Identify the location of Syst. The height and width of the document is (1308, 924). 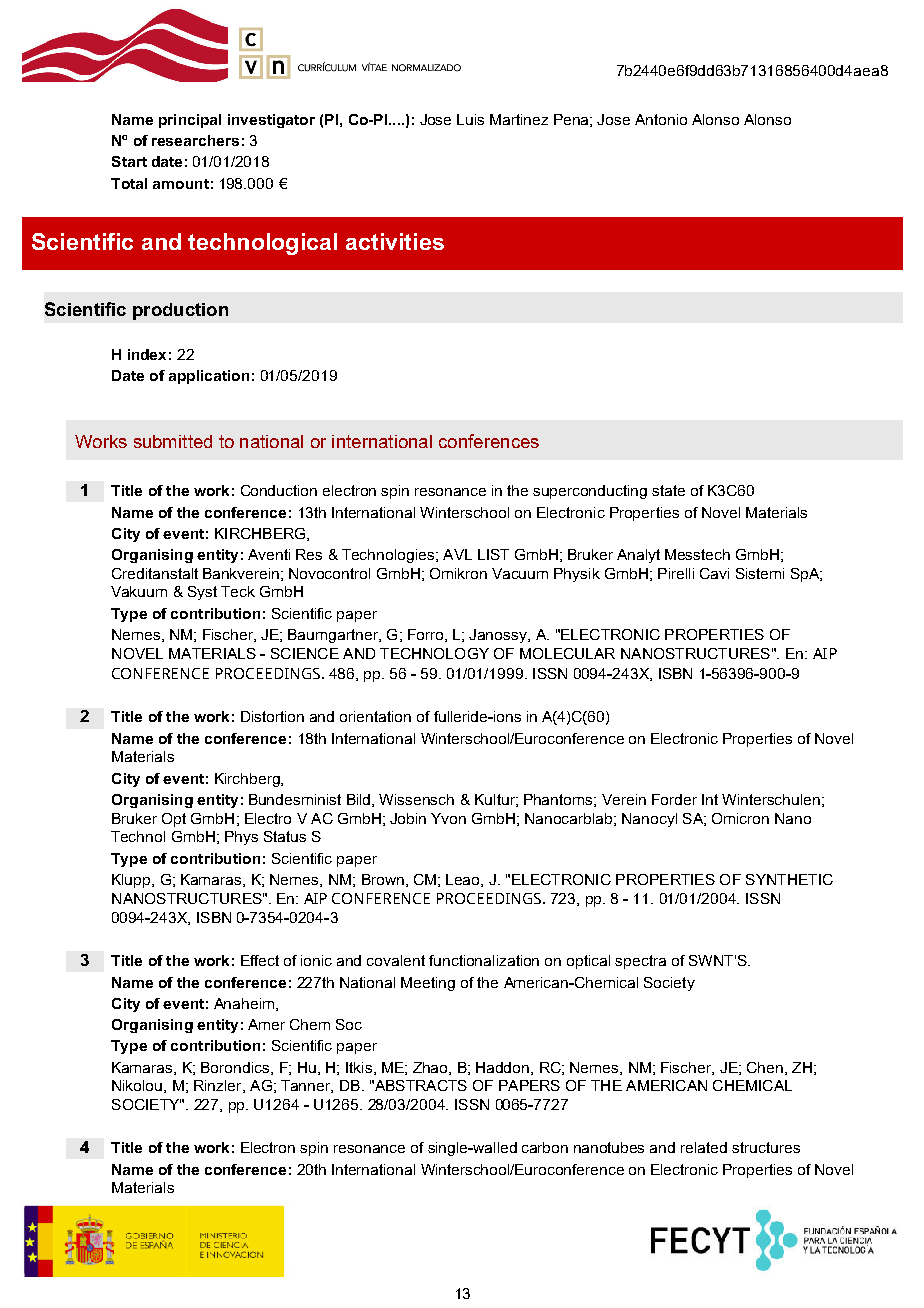
(202, 593).
